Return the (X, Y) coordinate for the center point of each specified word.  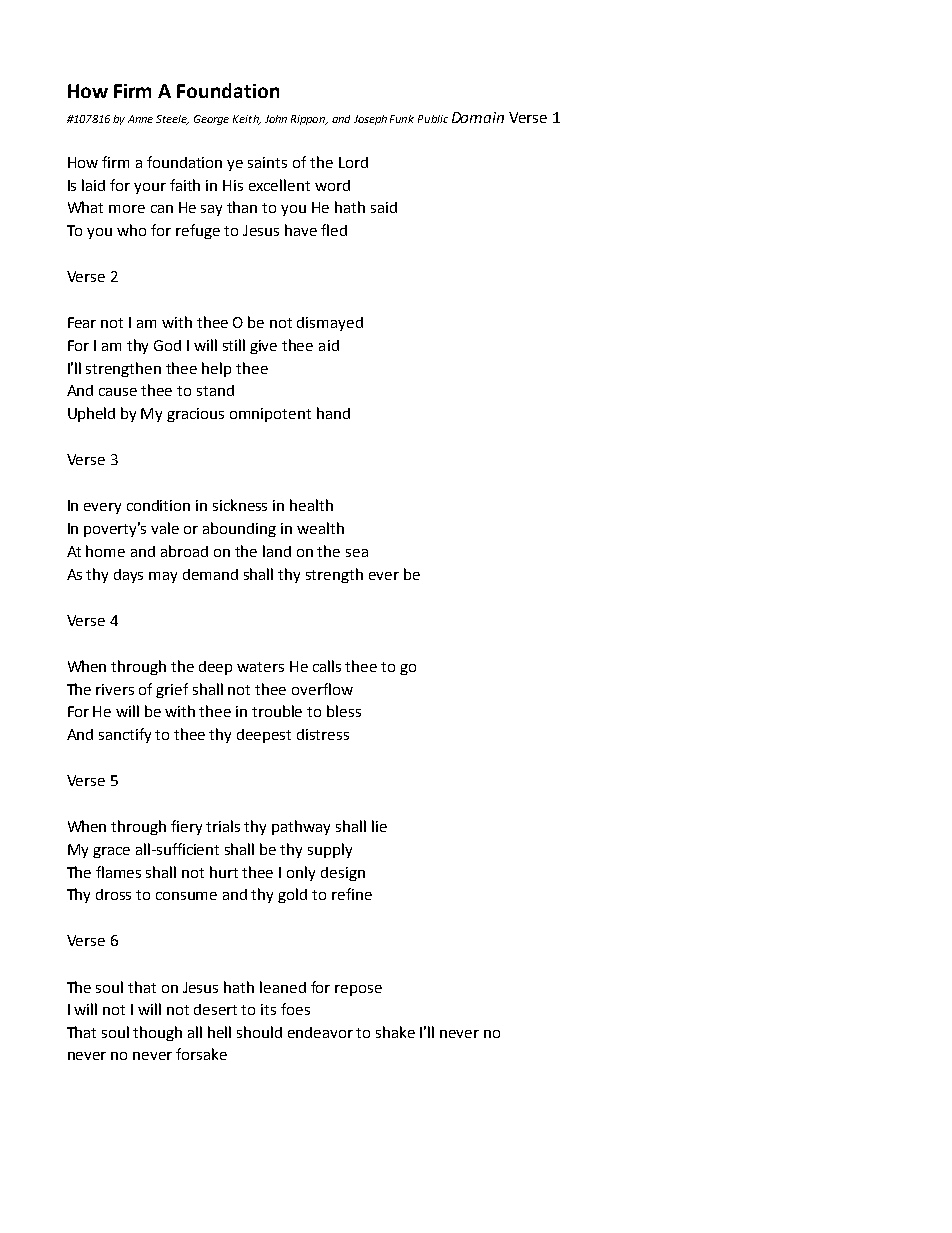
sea (357, 553)
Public (433, 119)
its (268, 1009)
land (277, 551)
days (128, 576)
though (157, 1033)
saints (267, 162)
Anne (140, 119)
